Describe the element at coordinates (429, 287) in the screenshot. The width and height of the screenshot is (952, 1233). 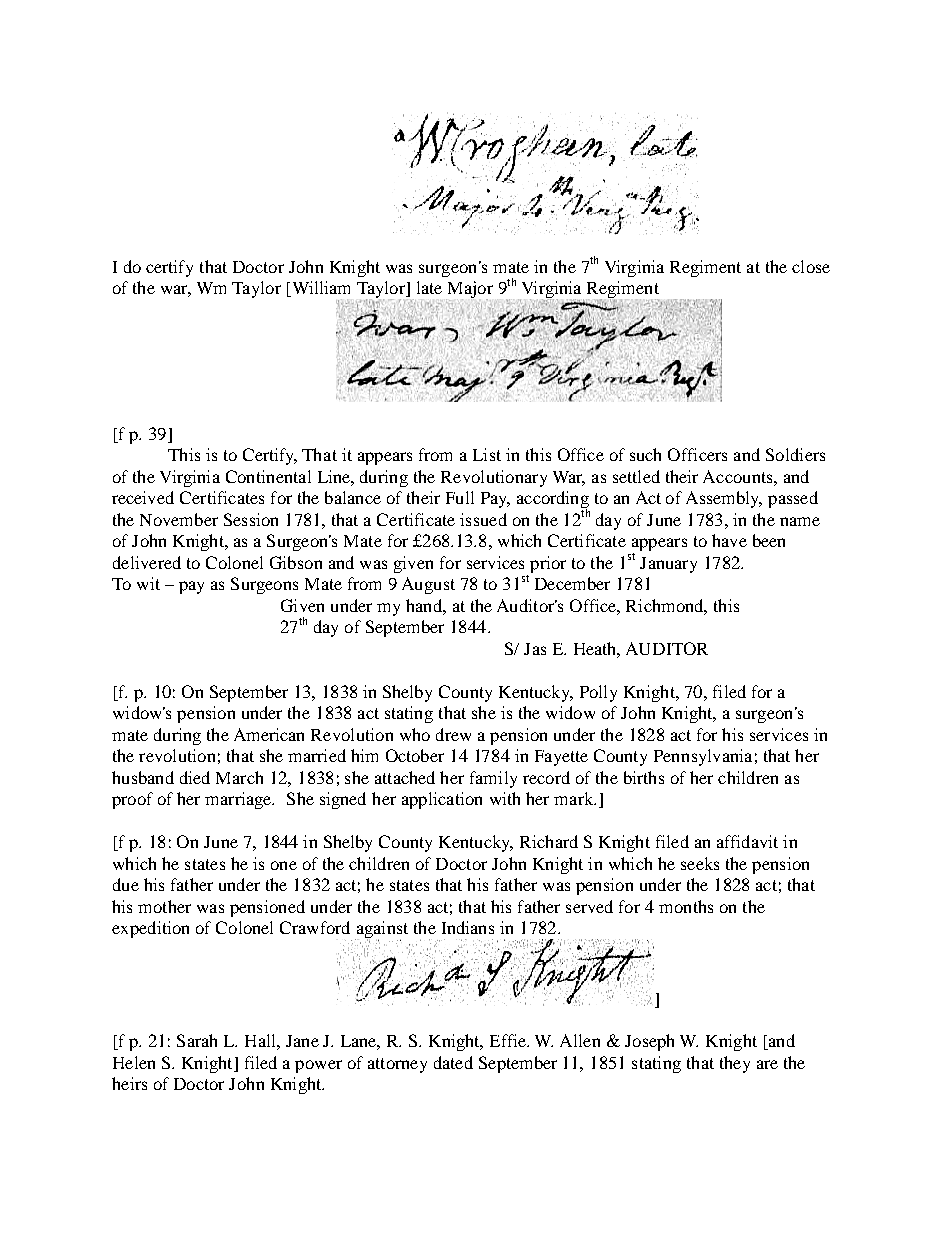
I see `late` at that location.
